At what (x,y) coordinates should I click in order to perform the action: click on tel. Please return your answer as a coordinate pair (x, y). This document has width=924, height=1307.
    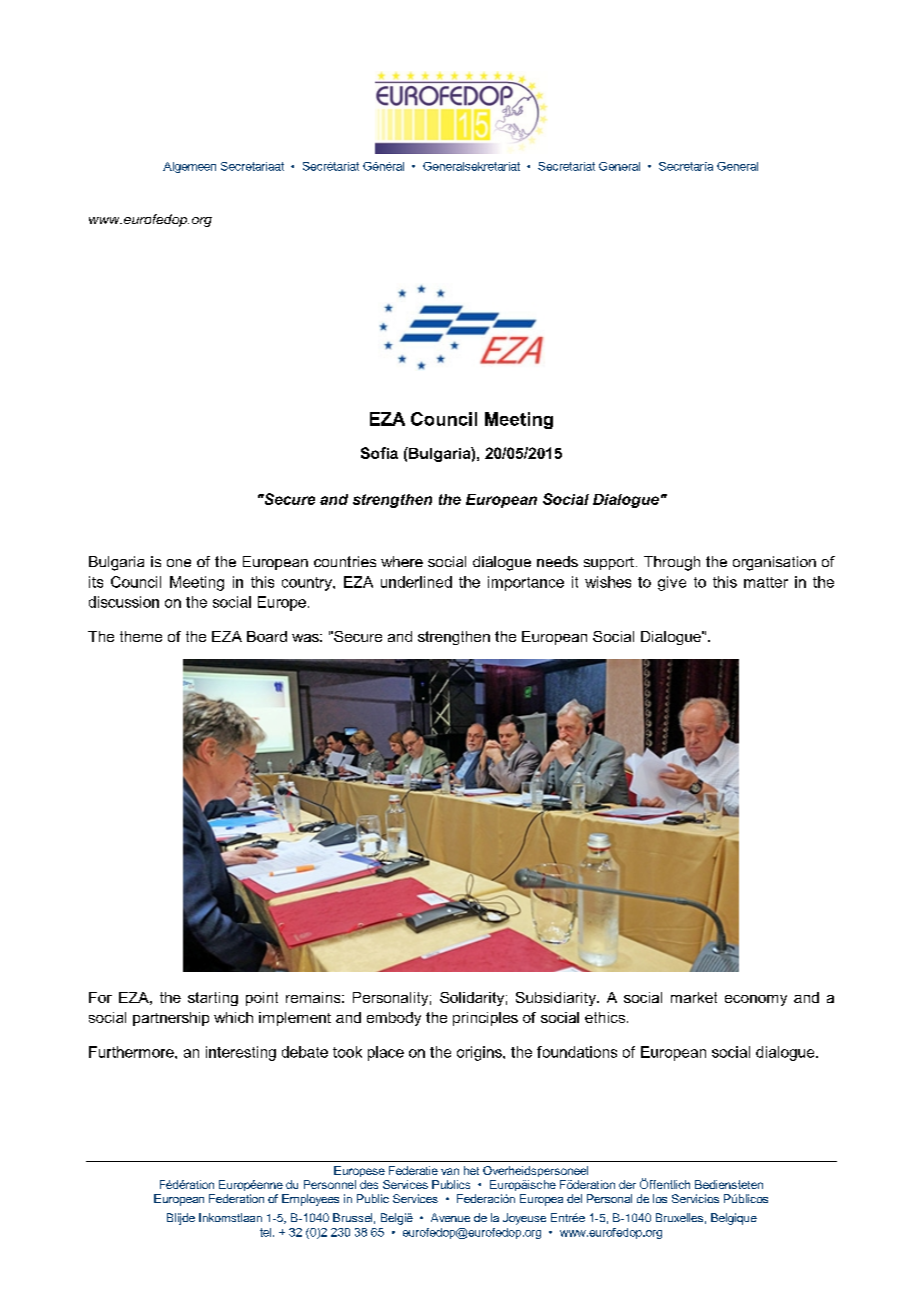
    Looking at the image, I should click on (265, 1232).
